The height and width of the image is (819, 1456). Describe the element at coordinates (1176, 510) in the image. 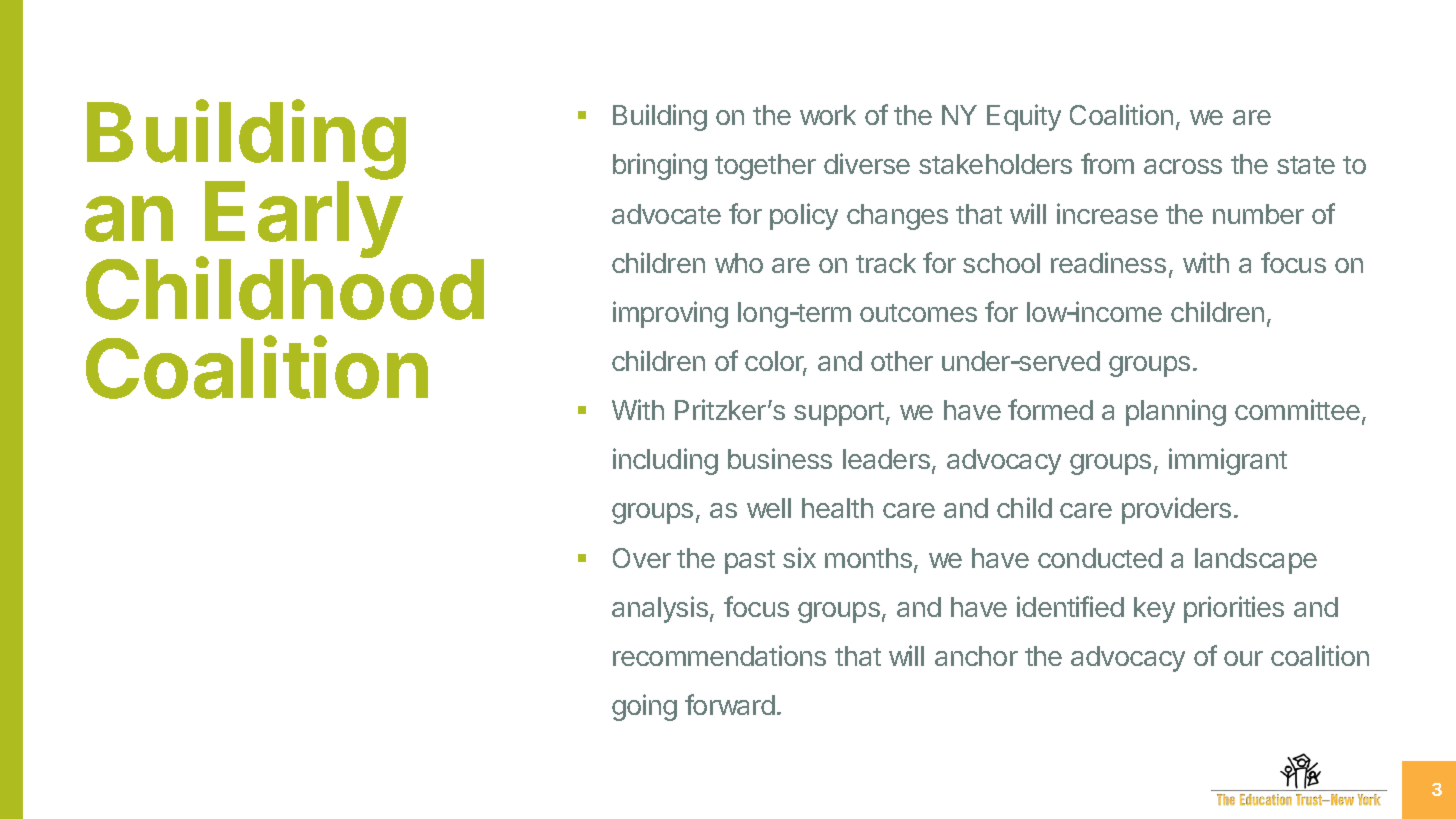

I see `providers` at that location.
